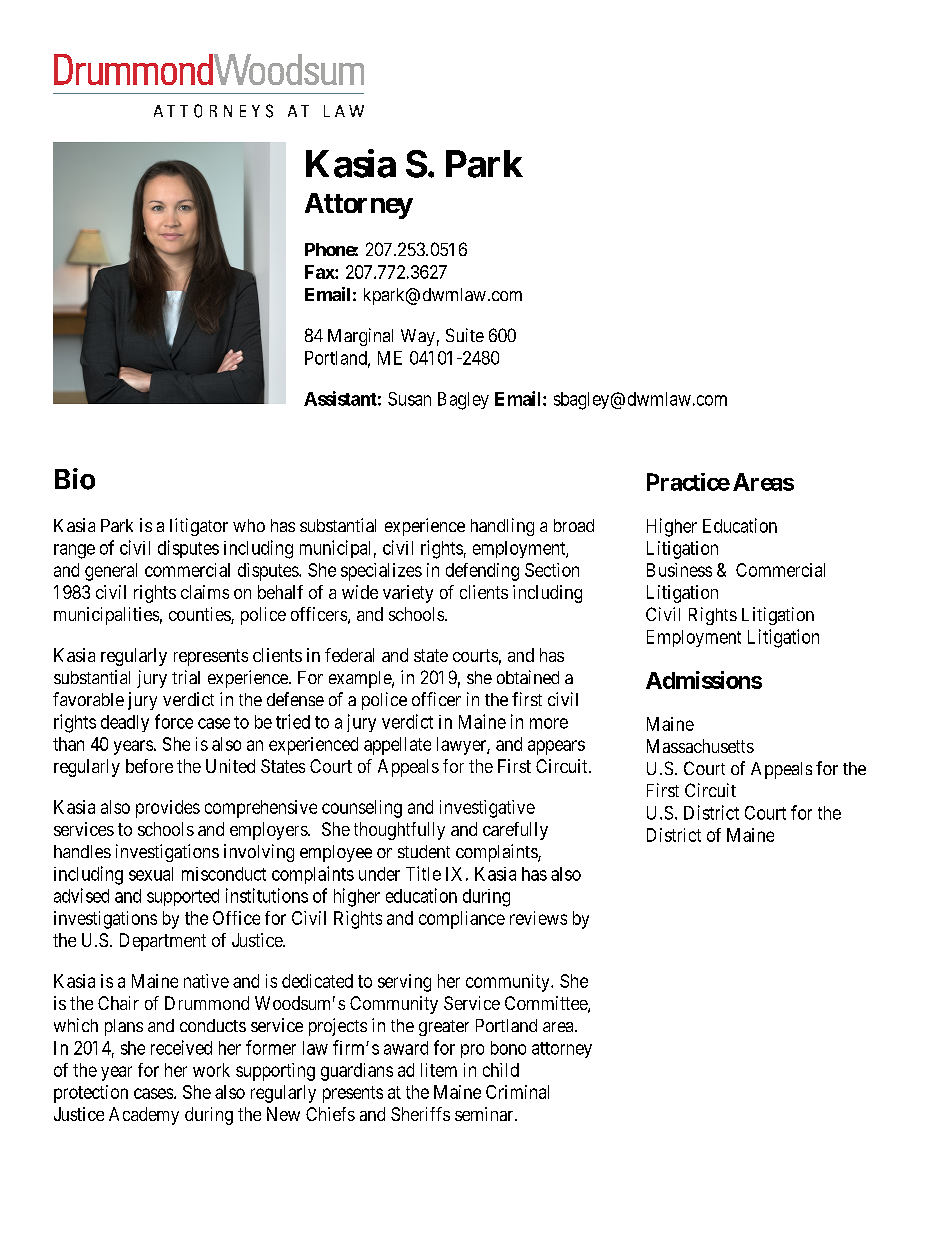  What do you see at coordinates (360, 337) in the screenshot?
I see `Marginal` at bounding box center [360, 337].
